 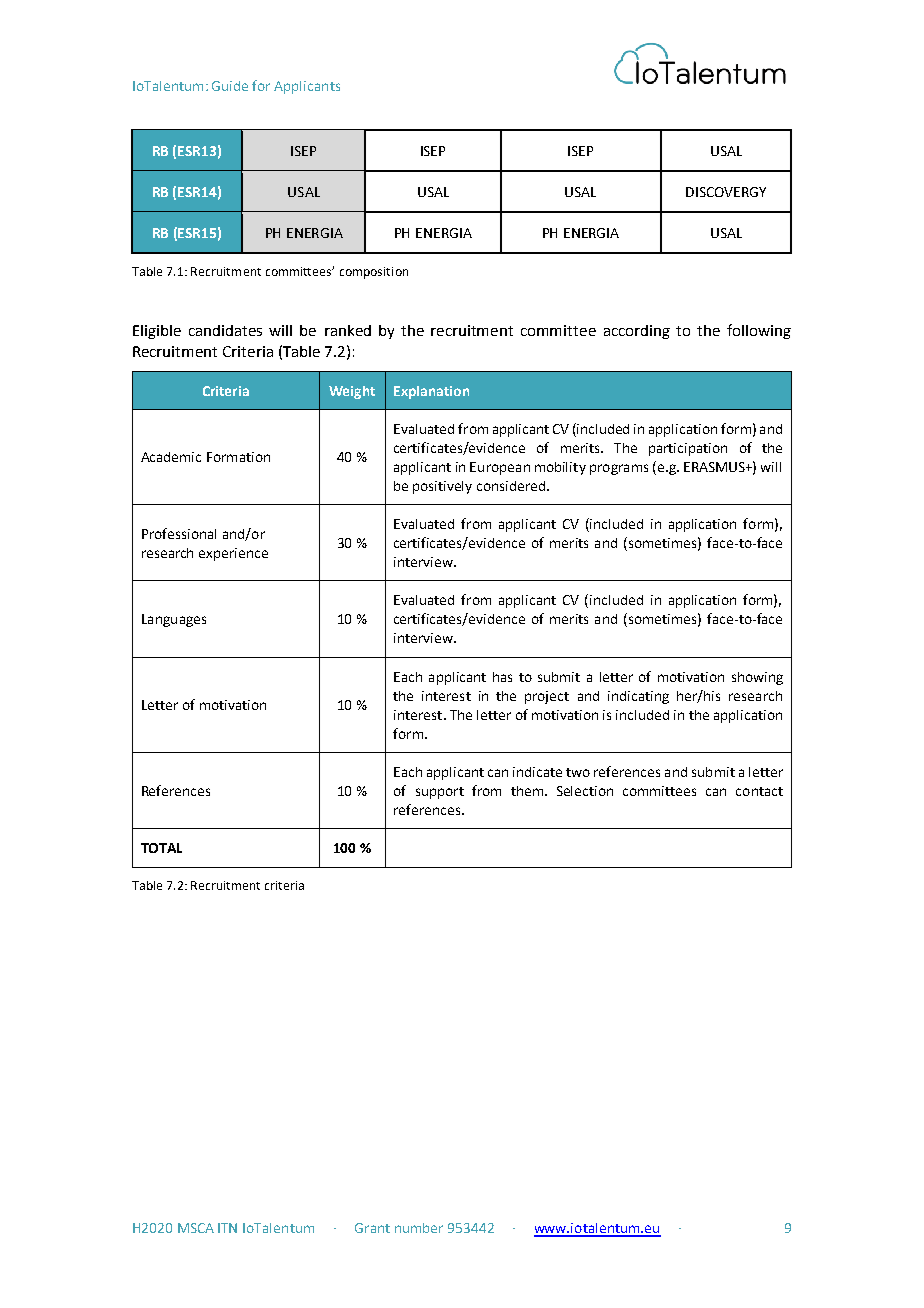 I want to click on number, so click(x=419, y=1228).
